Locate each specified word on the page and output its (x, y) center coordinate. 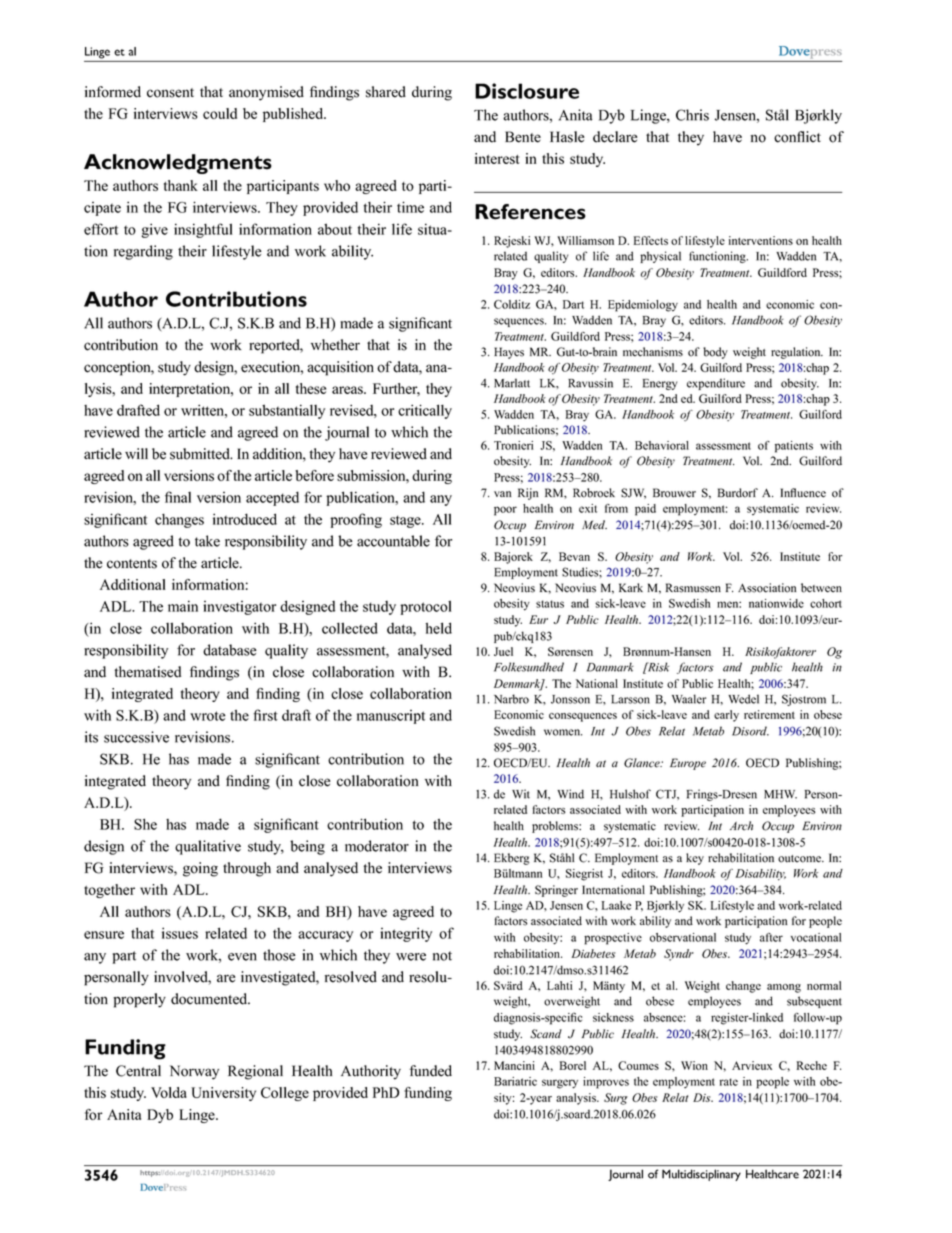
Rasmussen (693, 588)
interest (497, 158)
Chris (692, 115)
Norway (194, 1072)
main (183, 606)
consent (170, 93)
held (439, 628)
